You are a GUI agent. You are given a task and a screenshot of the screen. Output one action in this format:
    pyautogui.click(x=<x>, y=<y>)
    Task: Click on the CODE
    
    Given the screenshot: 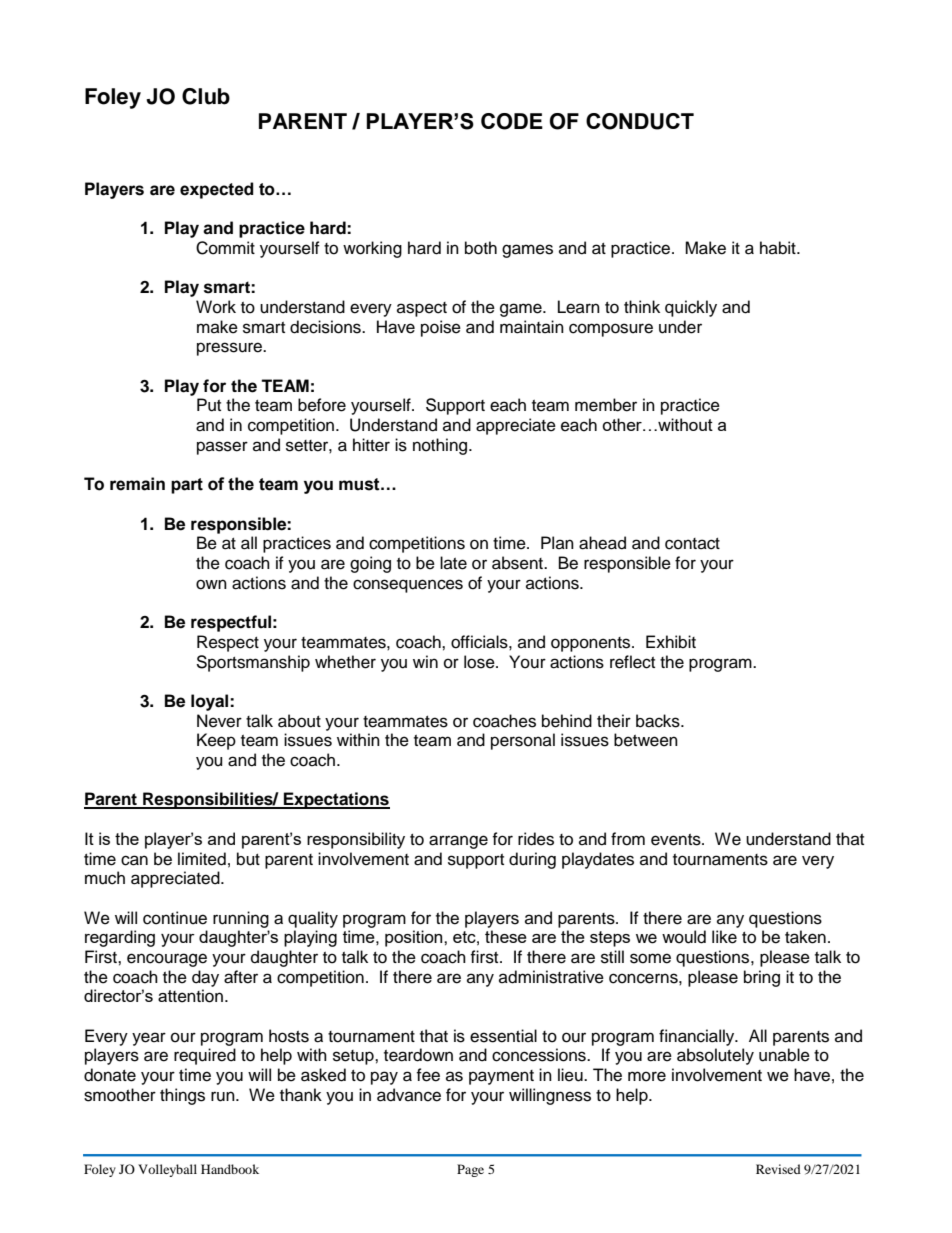 What is the action you would take?
    pyautogui.click(x=512, y=121)
